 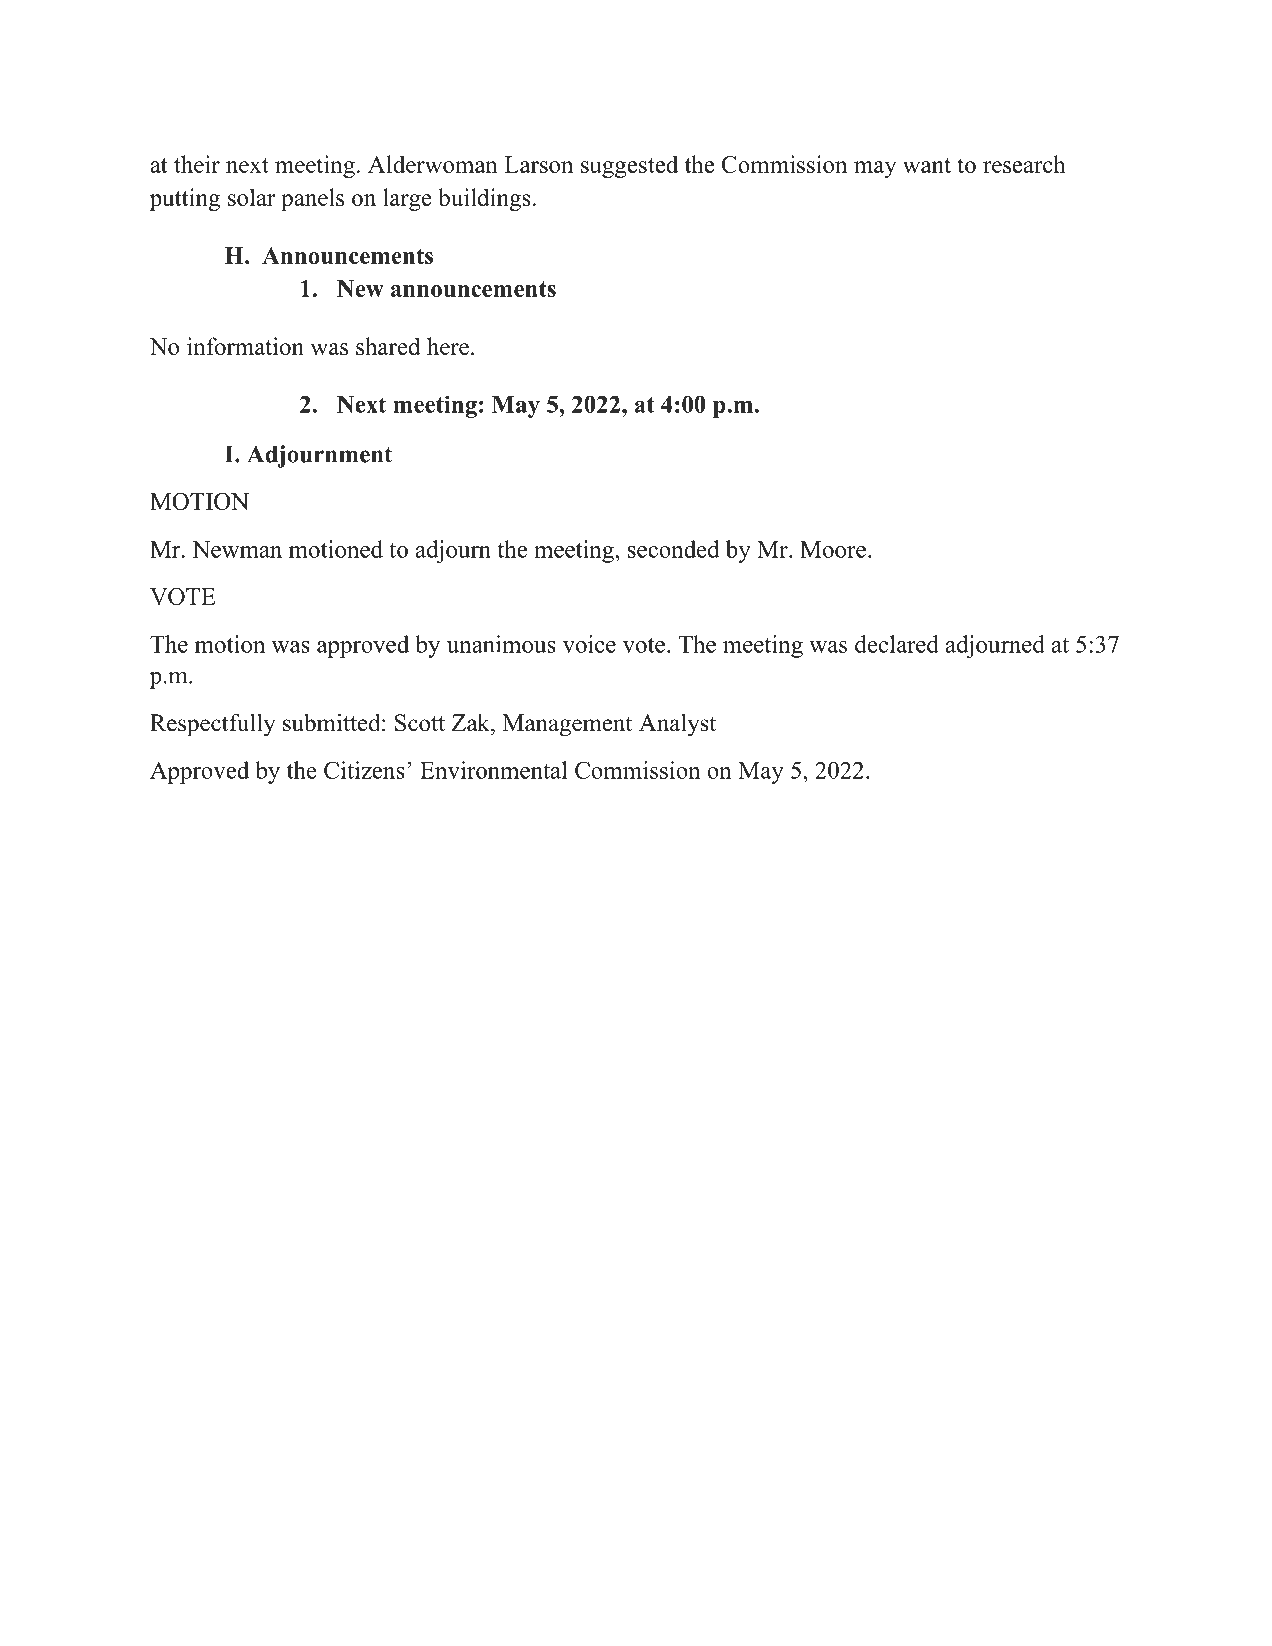 I want to click on suggested, so click(x=629, y=166).
